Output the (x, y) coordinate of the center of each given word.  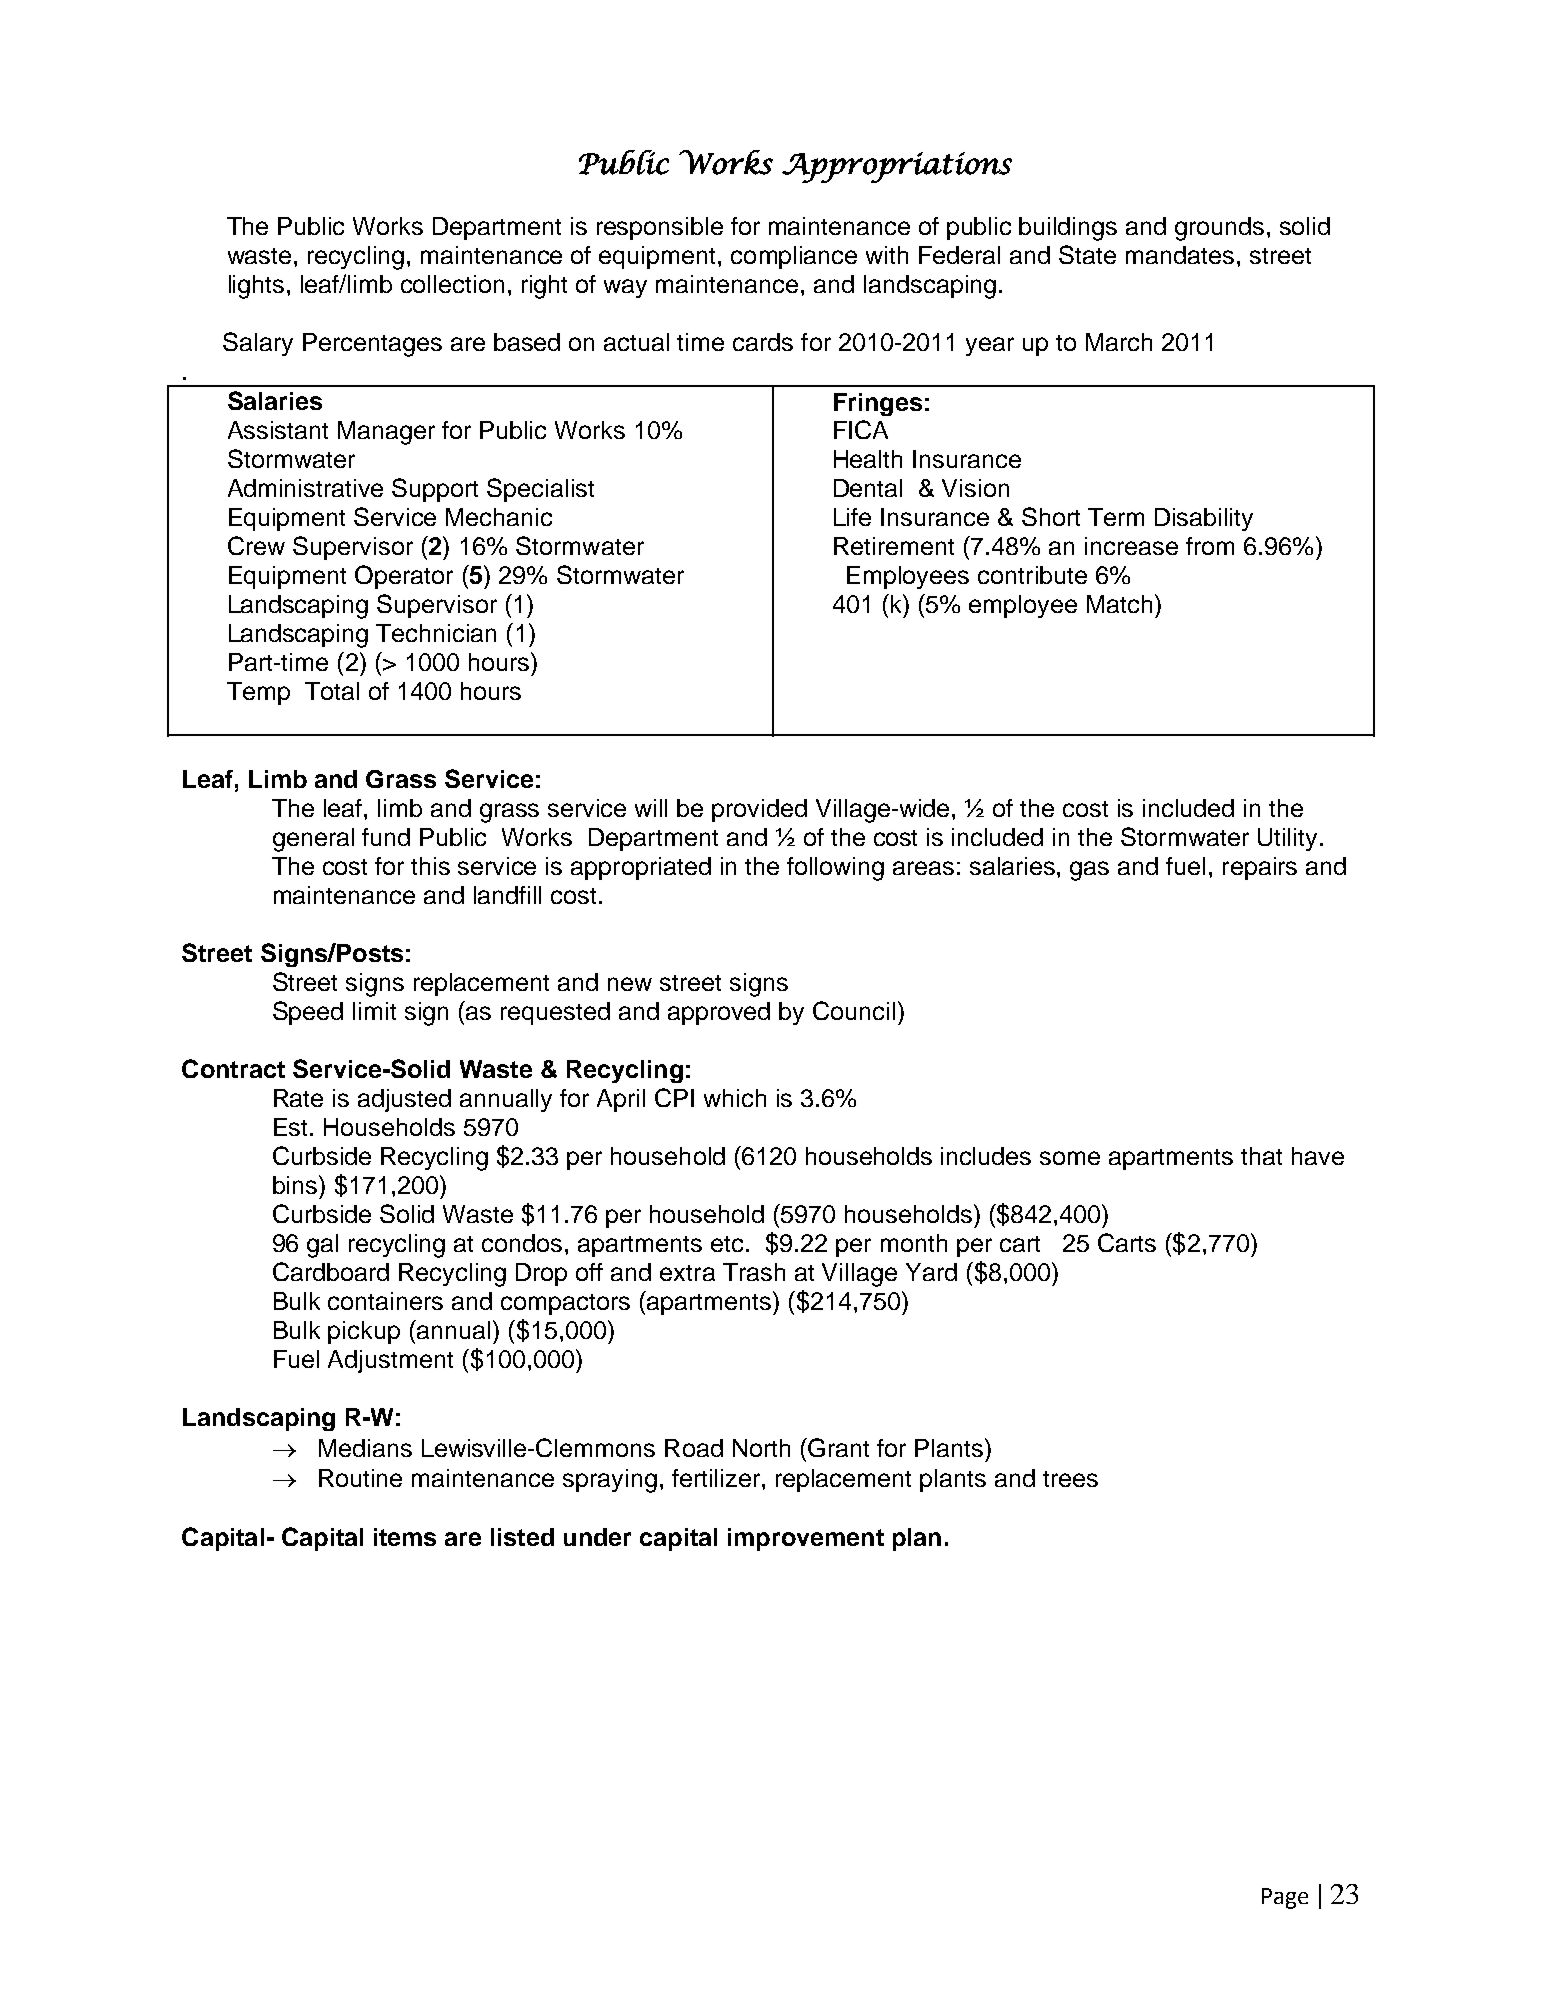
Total (332, 691)
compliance (794, 257)
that (1261, 1156)
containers (385, 1301)
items (405, 1537)
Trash (754, 1272)
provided (759, 810)
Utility (1287, 839)
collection (452, 284)
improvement (806, 1539)
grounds (1219, 229)
